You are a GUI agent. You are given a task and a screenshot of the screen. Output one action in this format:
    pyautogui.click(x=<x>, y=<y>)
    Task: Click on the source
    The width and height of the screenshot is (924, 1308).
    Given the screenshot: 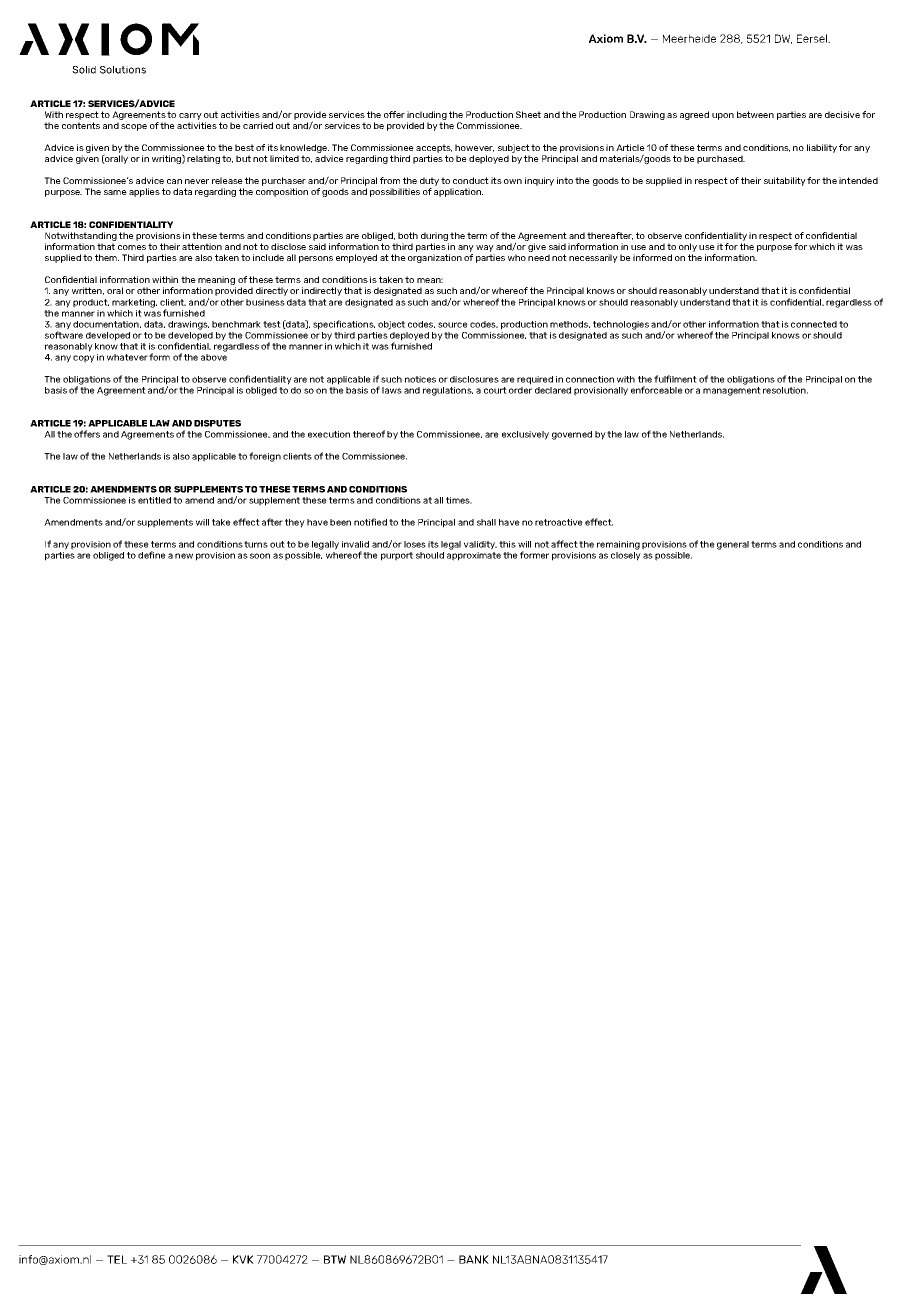 What is the action you would take?
    pyautogui.click(x=453, y=325)
